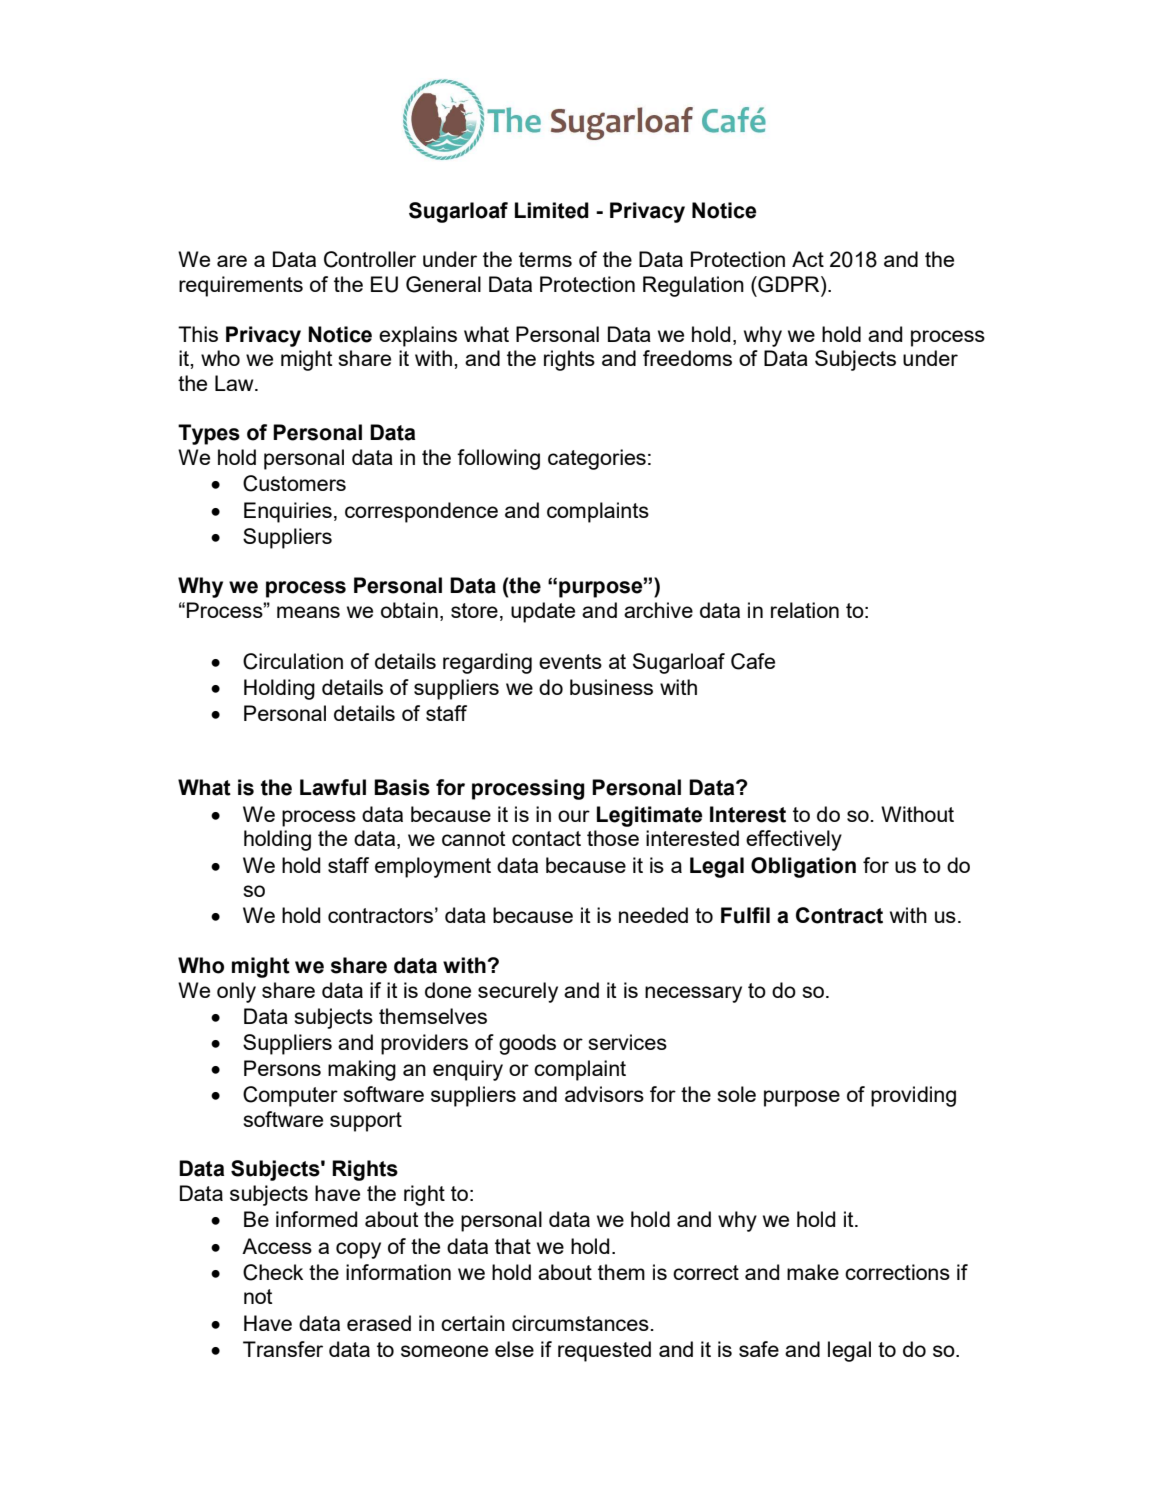  I want to click on GDPR, so click(789, 284).
